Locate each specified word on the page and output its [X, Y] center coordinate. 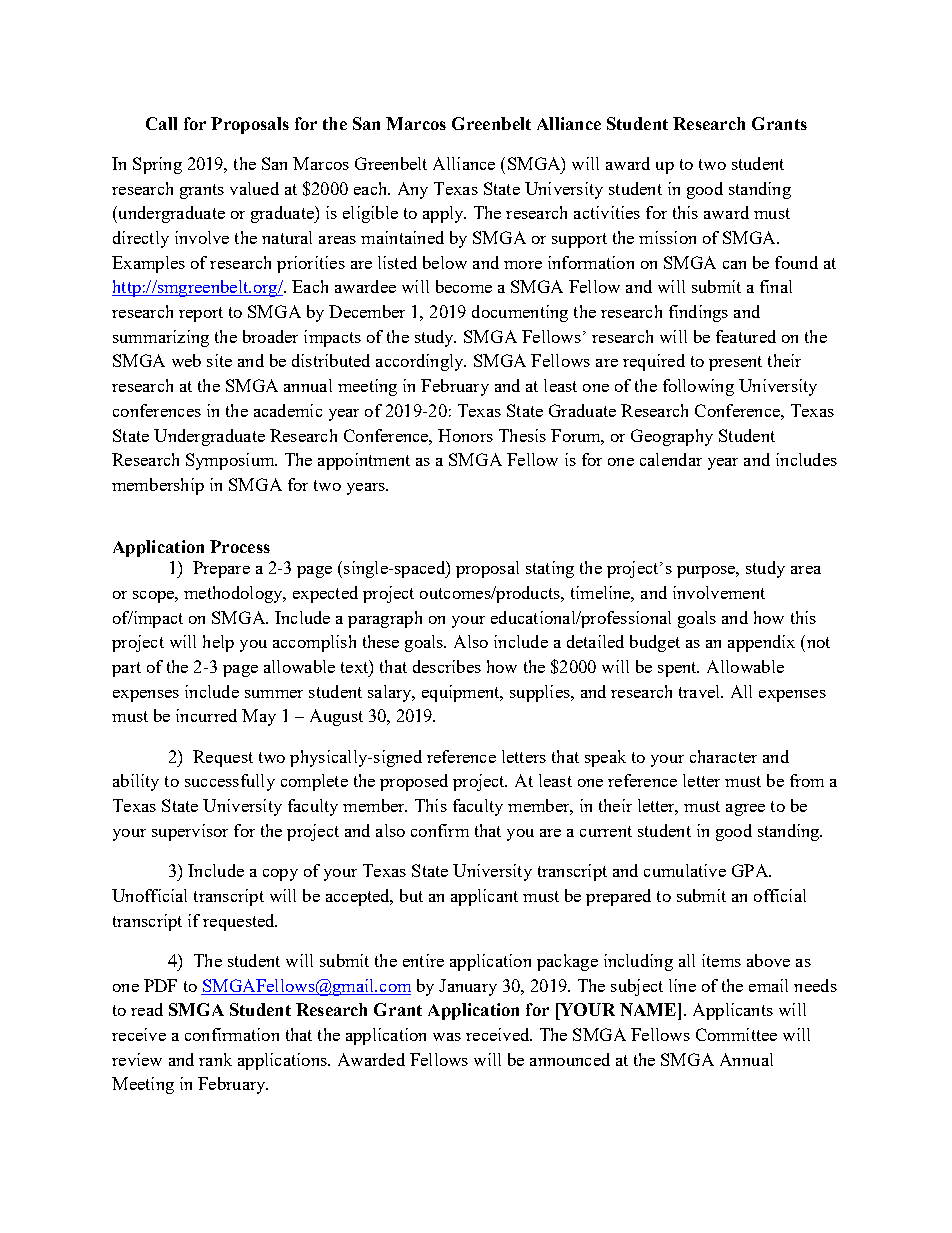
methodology [234, 594]
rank [215, 1059]
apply [444, 214]
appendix [761, 643]
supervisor [190, 832]
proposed [414, 782]
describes [447, 666]
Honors [465, 435]
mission [667, 237]
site [219, 360]
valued [254, 188]
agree [745, 810]
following [698, 387]
